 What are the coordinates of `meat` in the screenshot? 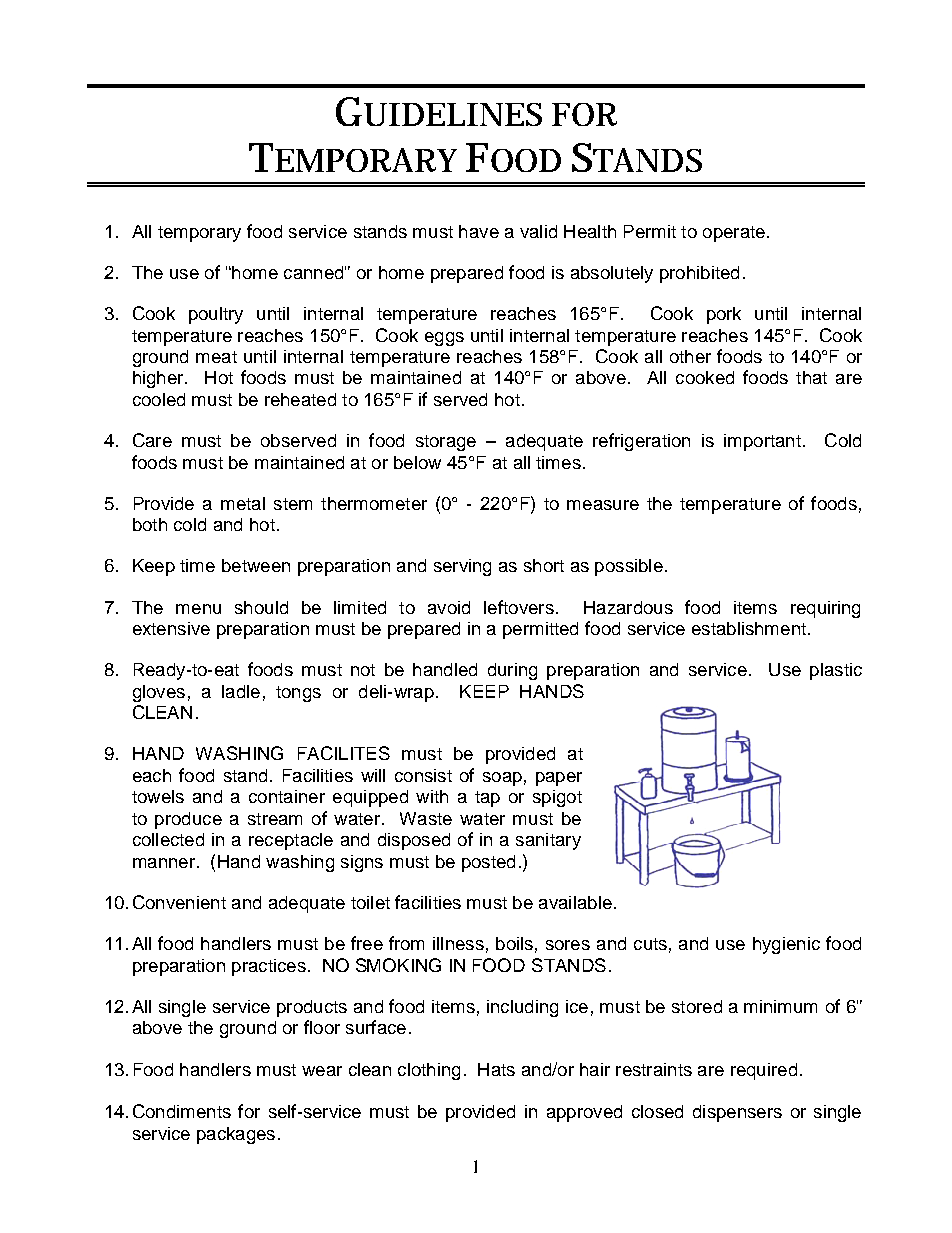 It's located at (216, 357).
